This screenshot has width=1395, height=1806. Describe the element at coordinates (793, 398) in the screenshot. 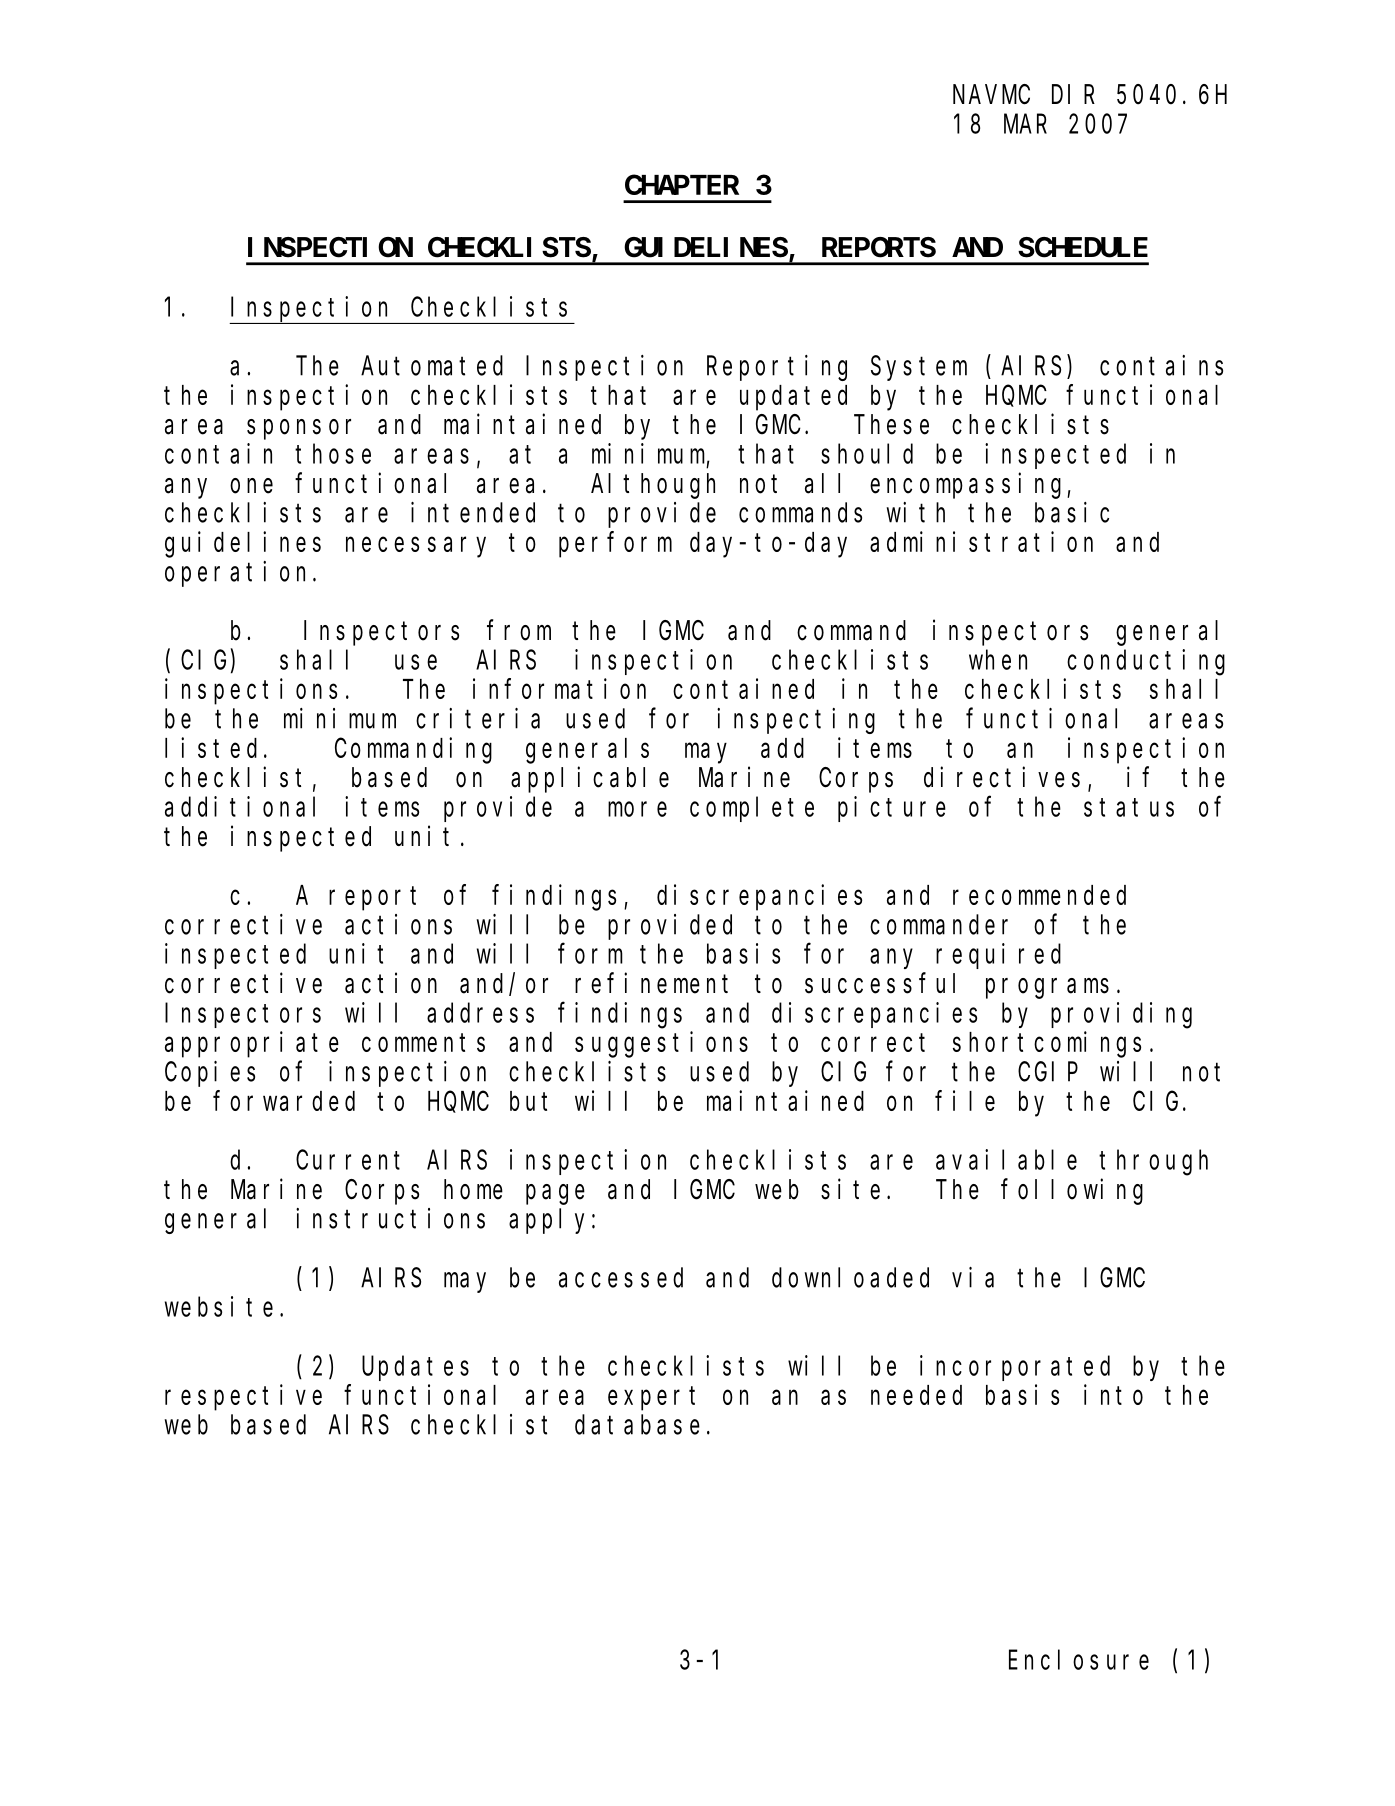

I see `updated` at that location.
